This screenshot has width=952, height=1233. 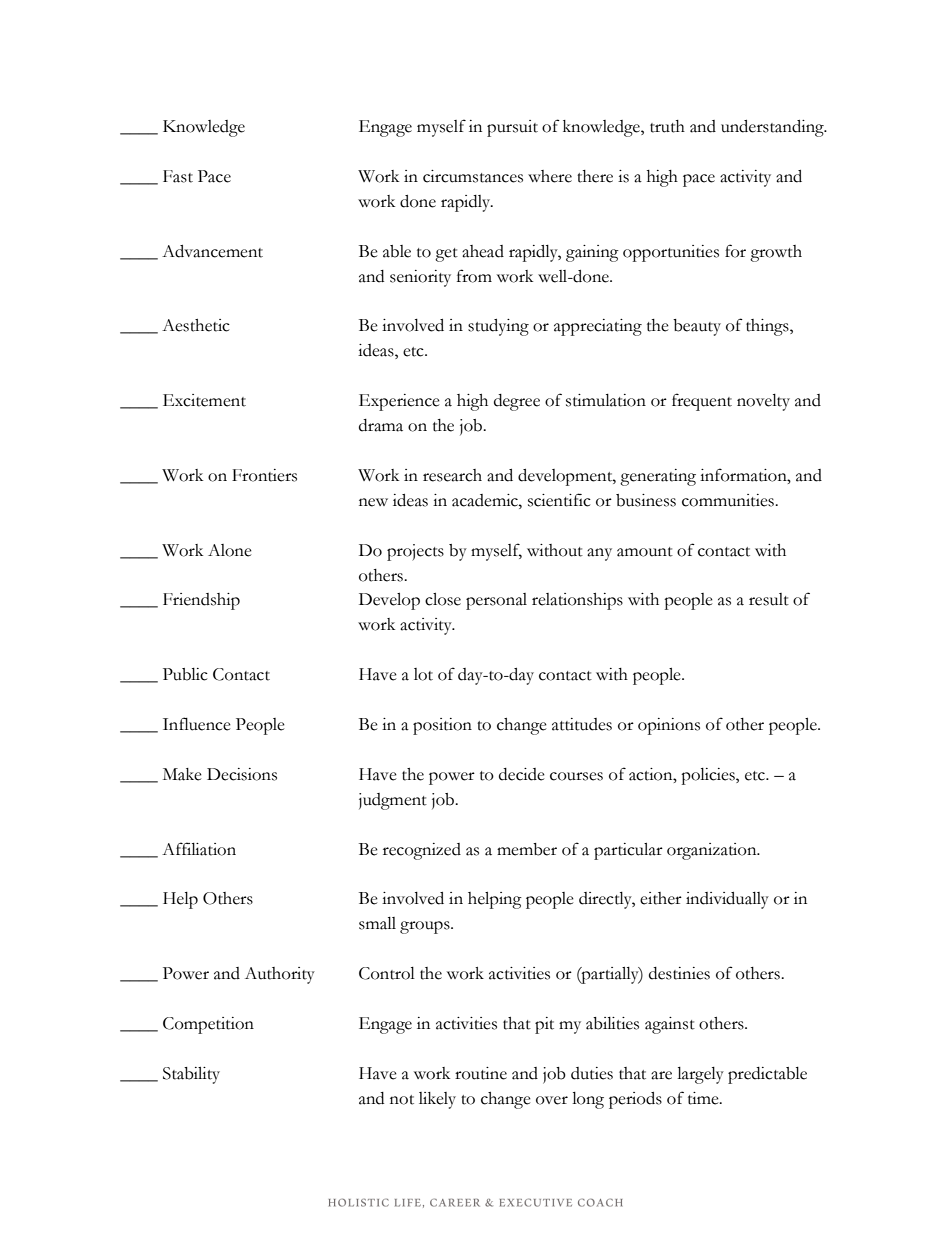 What do you see at coordinates (473, 176) in the screenshot?
I see `circumstances` at bounding box center [473, 176].
